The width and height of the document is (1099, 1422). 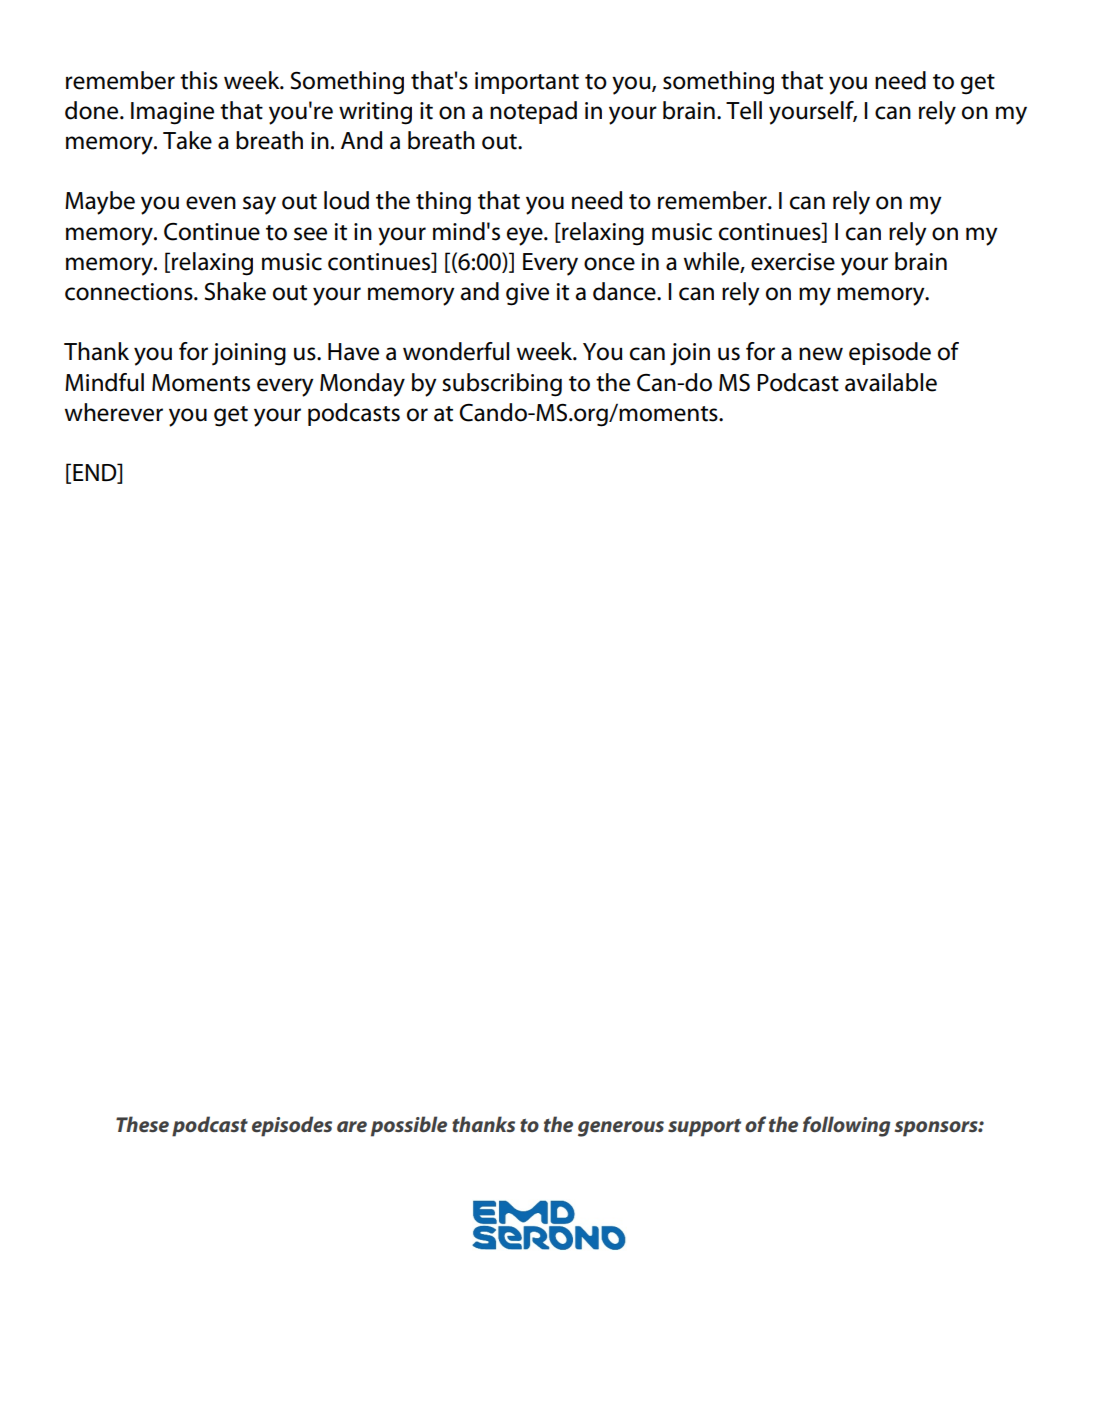 I want to click on These, so click(x=142, y=1124).
